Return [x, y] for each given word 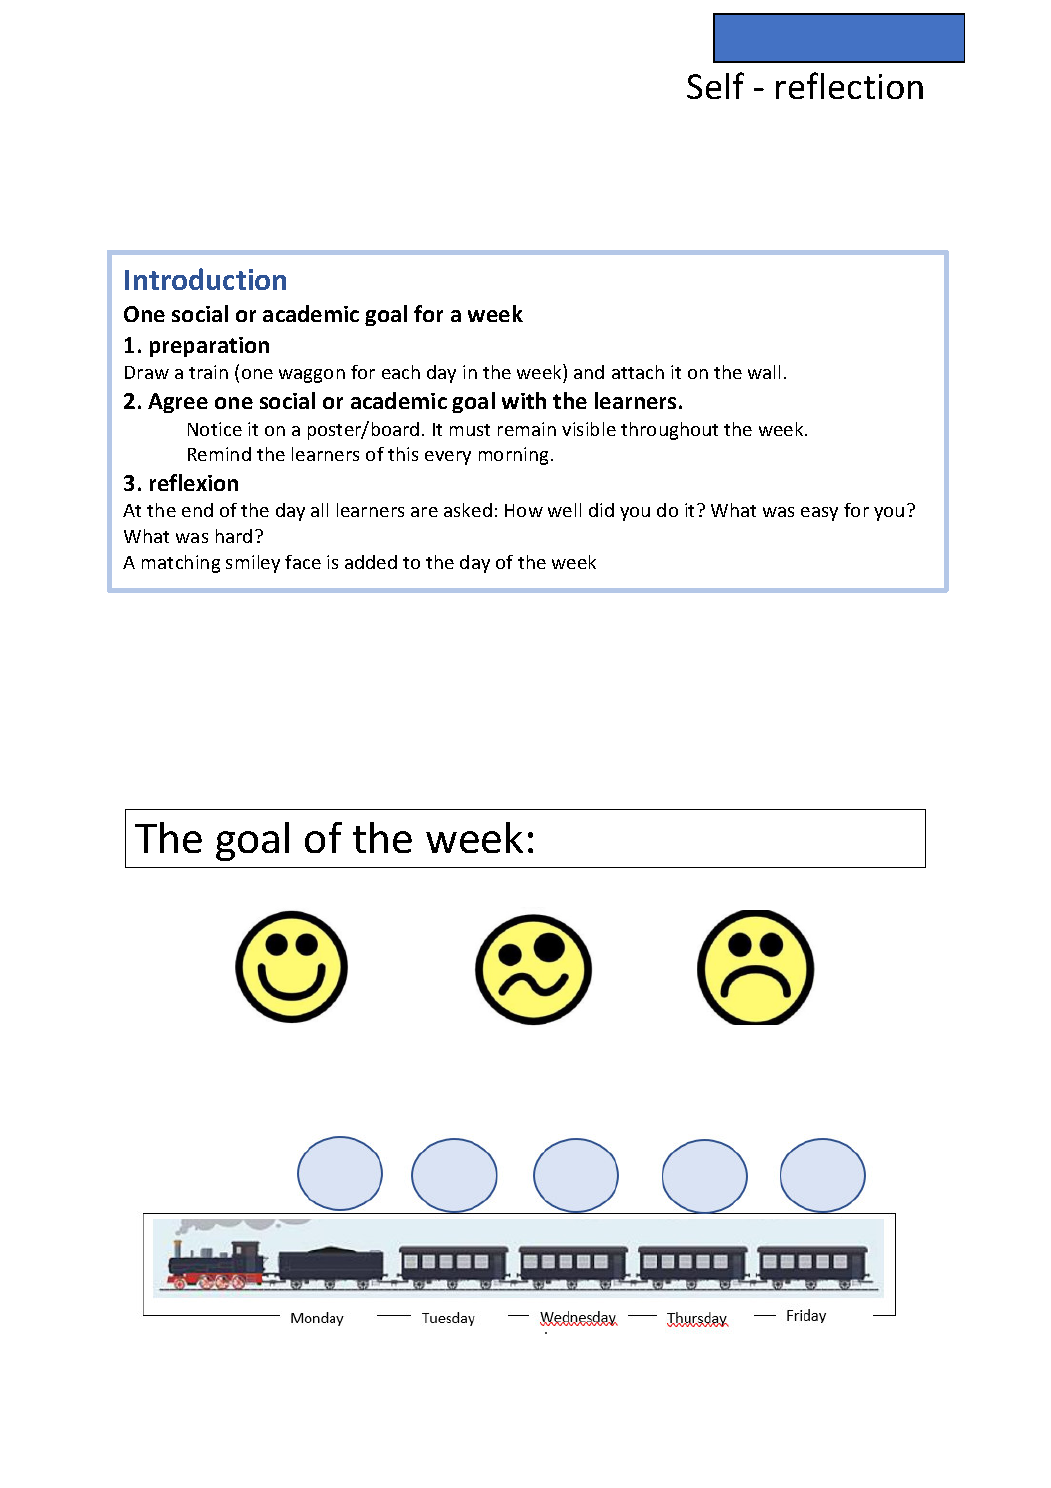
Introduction [205, 279]
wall [764, 372]
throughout [669, 431]
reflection [849, 85]
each [401, 372]
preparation [209, 347]
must [470, 430]
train [208, 372]
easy [819, 514]
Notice [215, 429]
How [524, 510]
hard [234, 536]
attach [638, 372]
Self [715, 85]
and [589, 372]
